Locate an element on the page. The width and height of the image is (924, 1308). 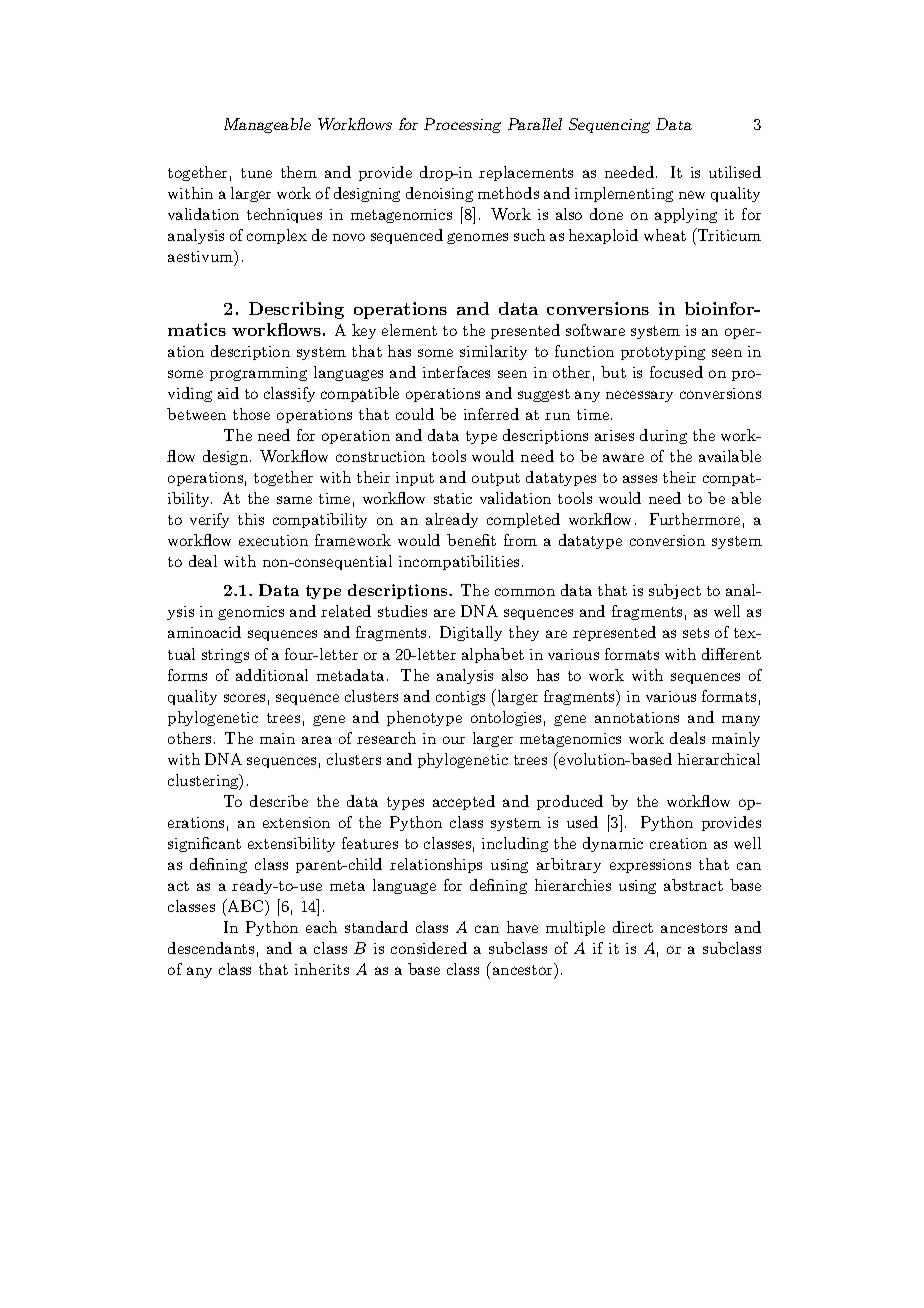
Furthermore is located at coordinates (695, 519).
